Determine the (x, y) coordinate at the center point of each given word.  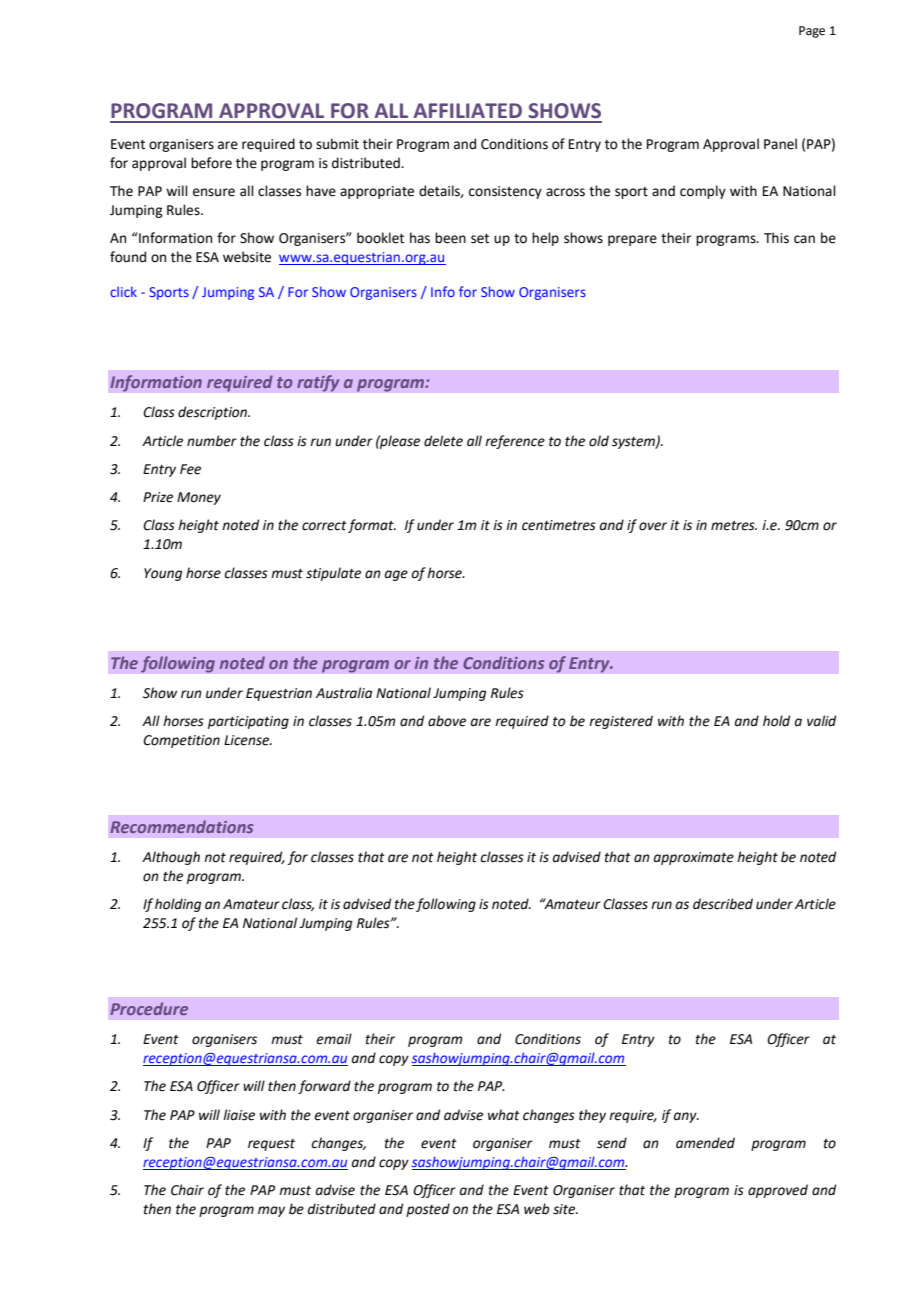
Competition (181, 741)
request (271, 1145)
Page (812, 32)
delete (443, 441)
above (447, 721)
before (211, 163)
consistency (505, 192)
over (653, 526)
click (123, 291)
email (334, 1039)
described (723, 904)
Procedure (149, 1008)
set (480, 239)
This (776, 238)
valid (821, 721)
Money (199, 498)
